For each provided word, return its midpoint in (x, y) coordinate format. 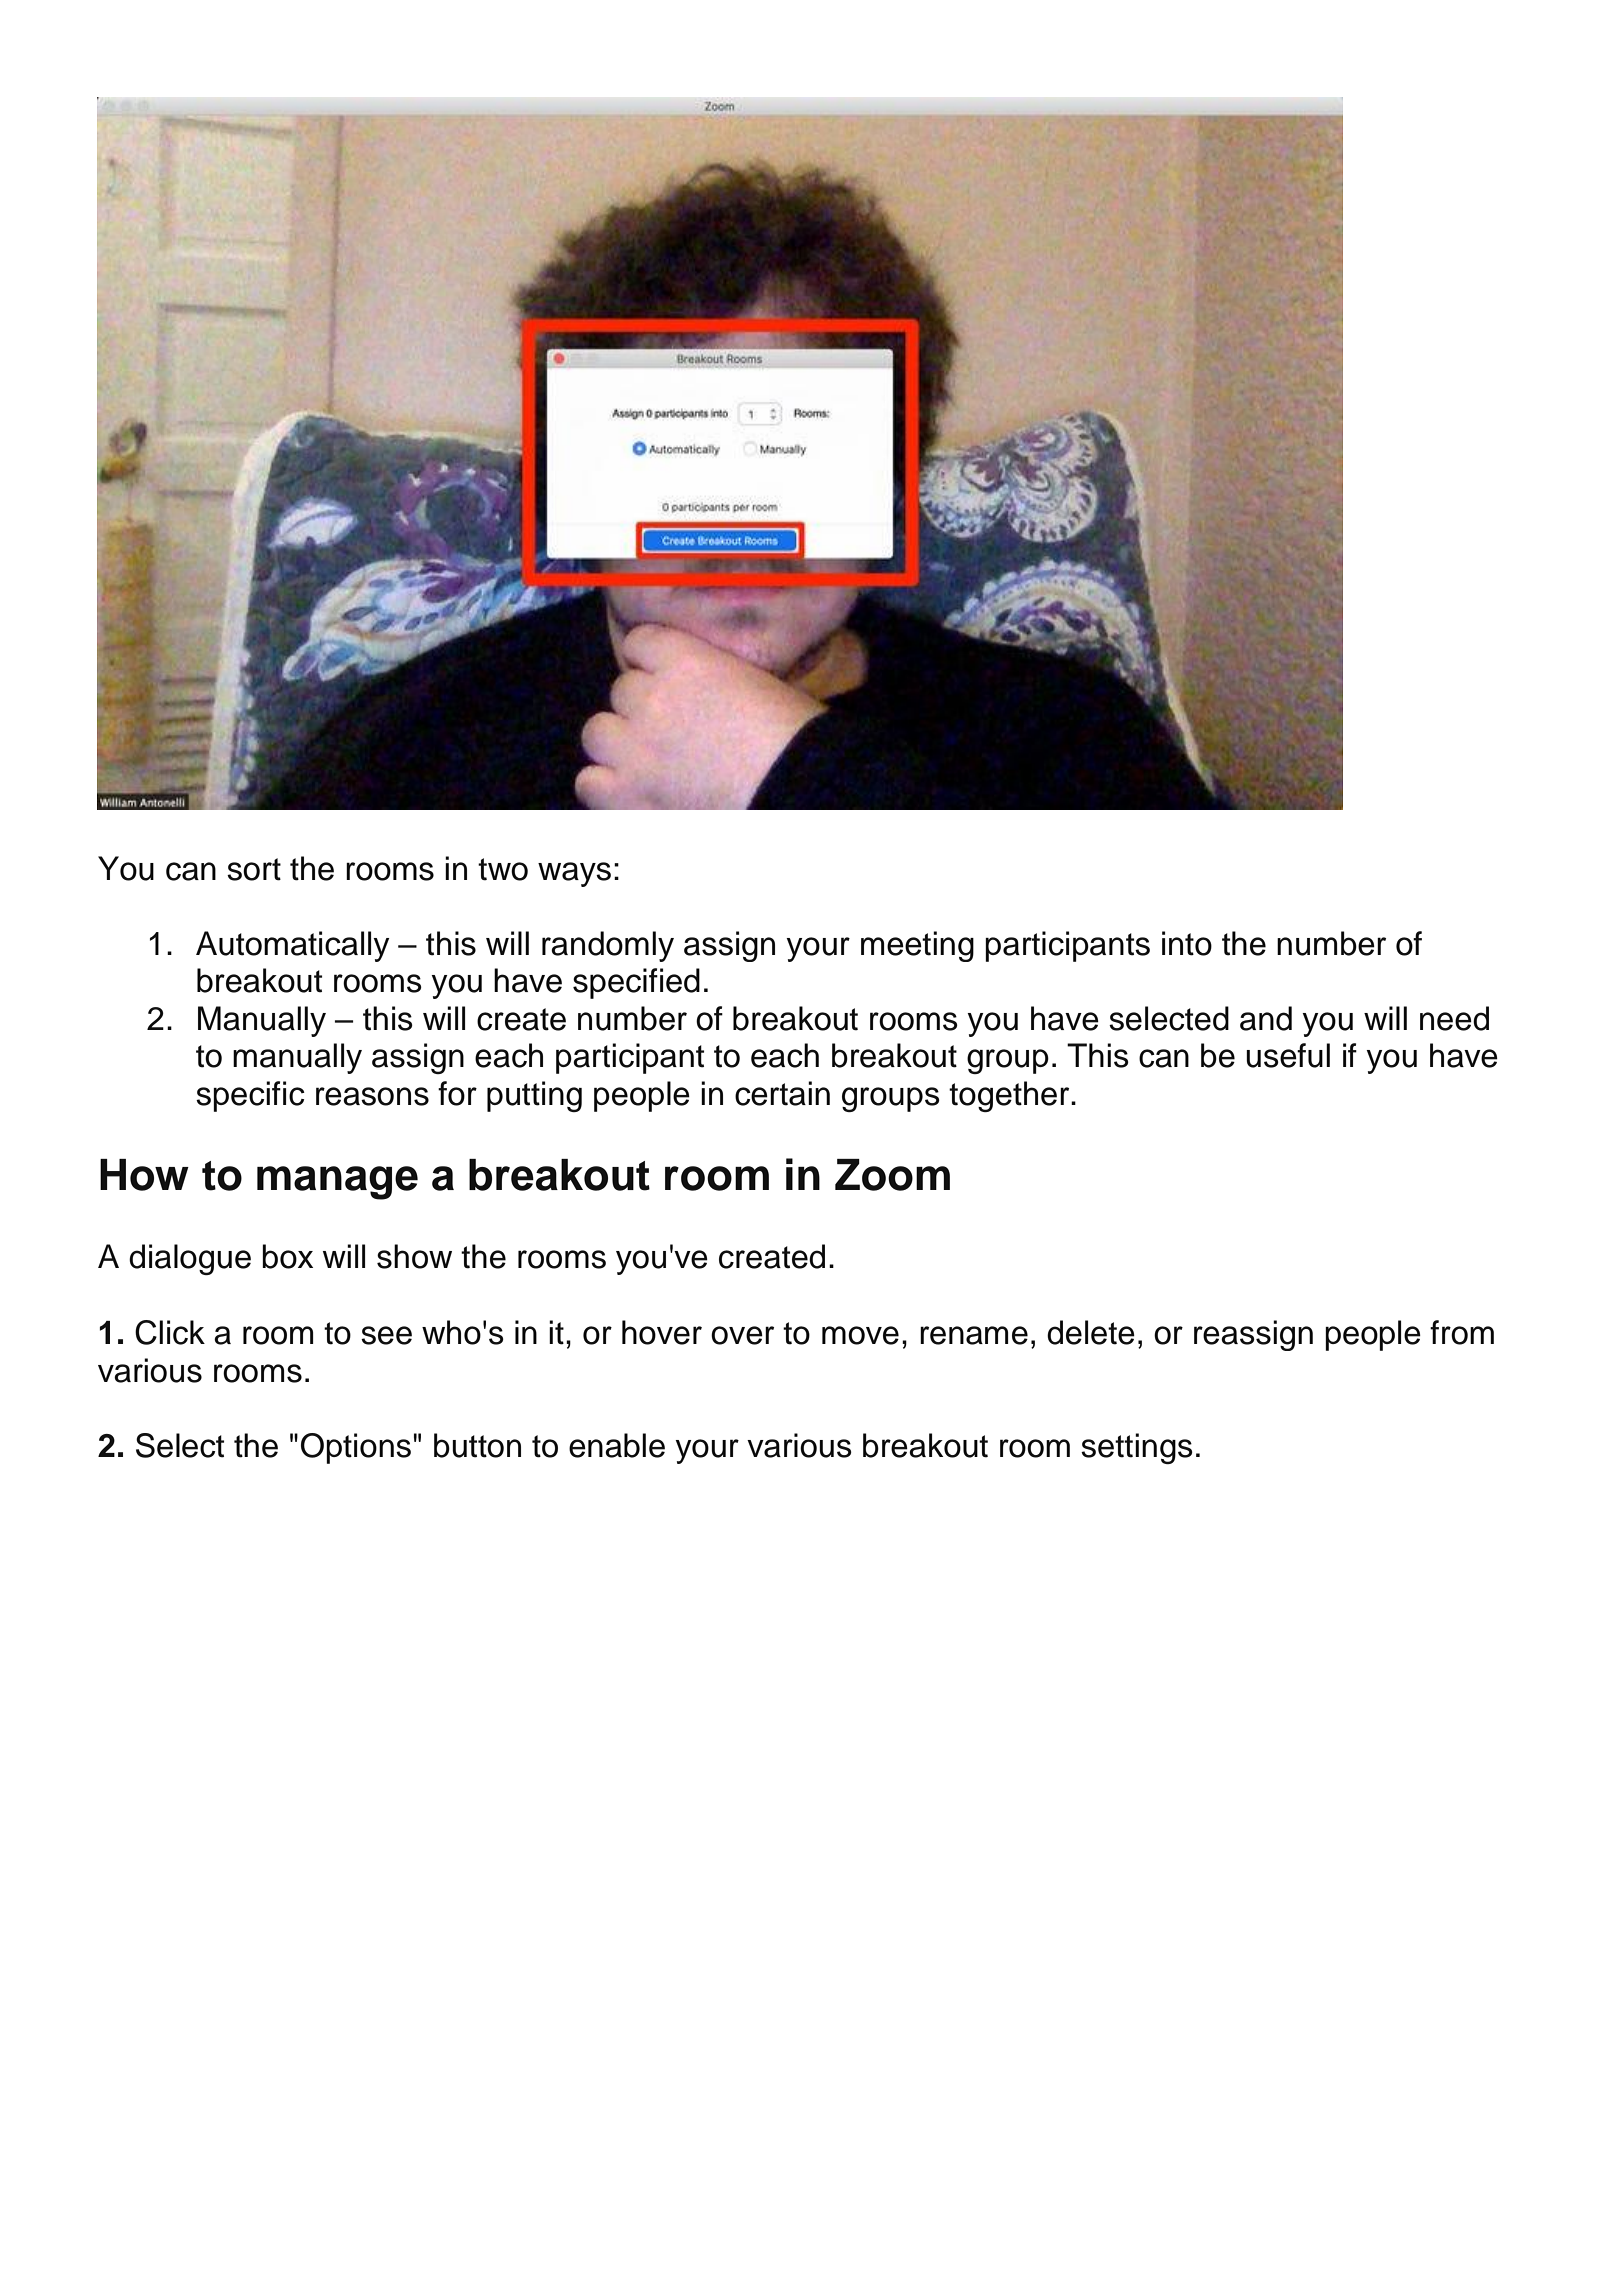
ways (574, 874)
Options (356, 1448)
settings (1137, 1448)
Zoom (892, 1175)
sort (254, 869)
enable (617, 1445)
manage (337, 1183)
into (1187, 943)
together (1010, 1096)
